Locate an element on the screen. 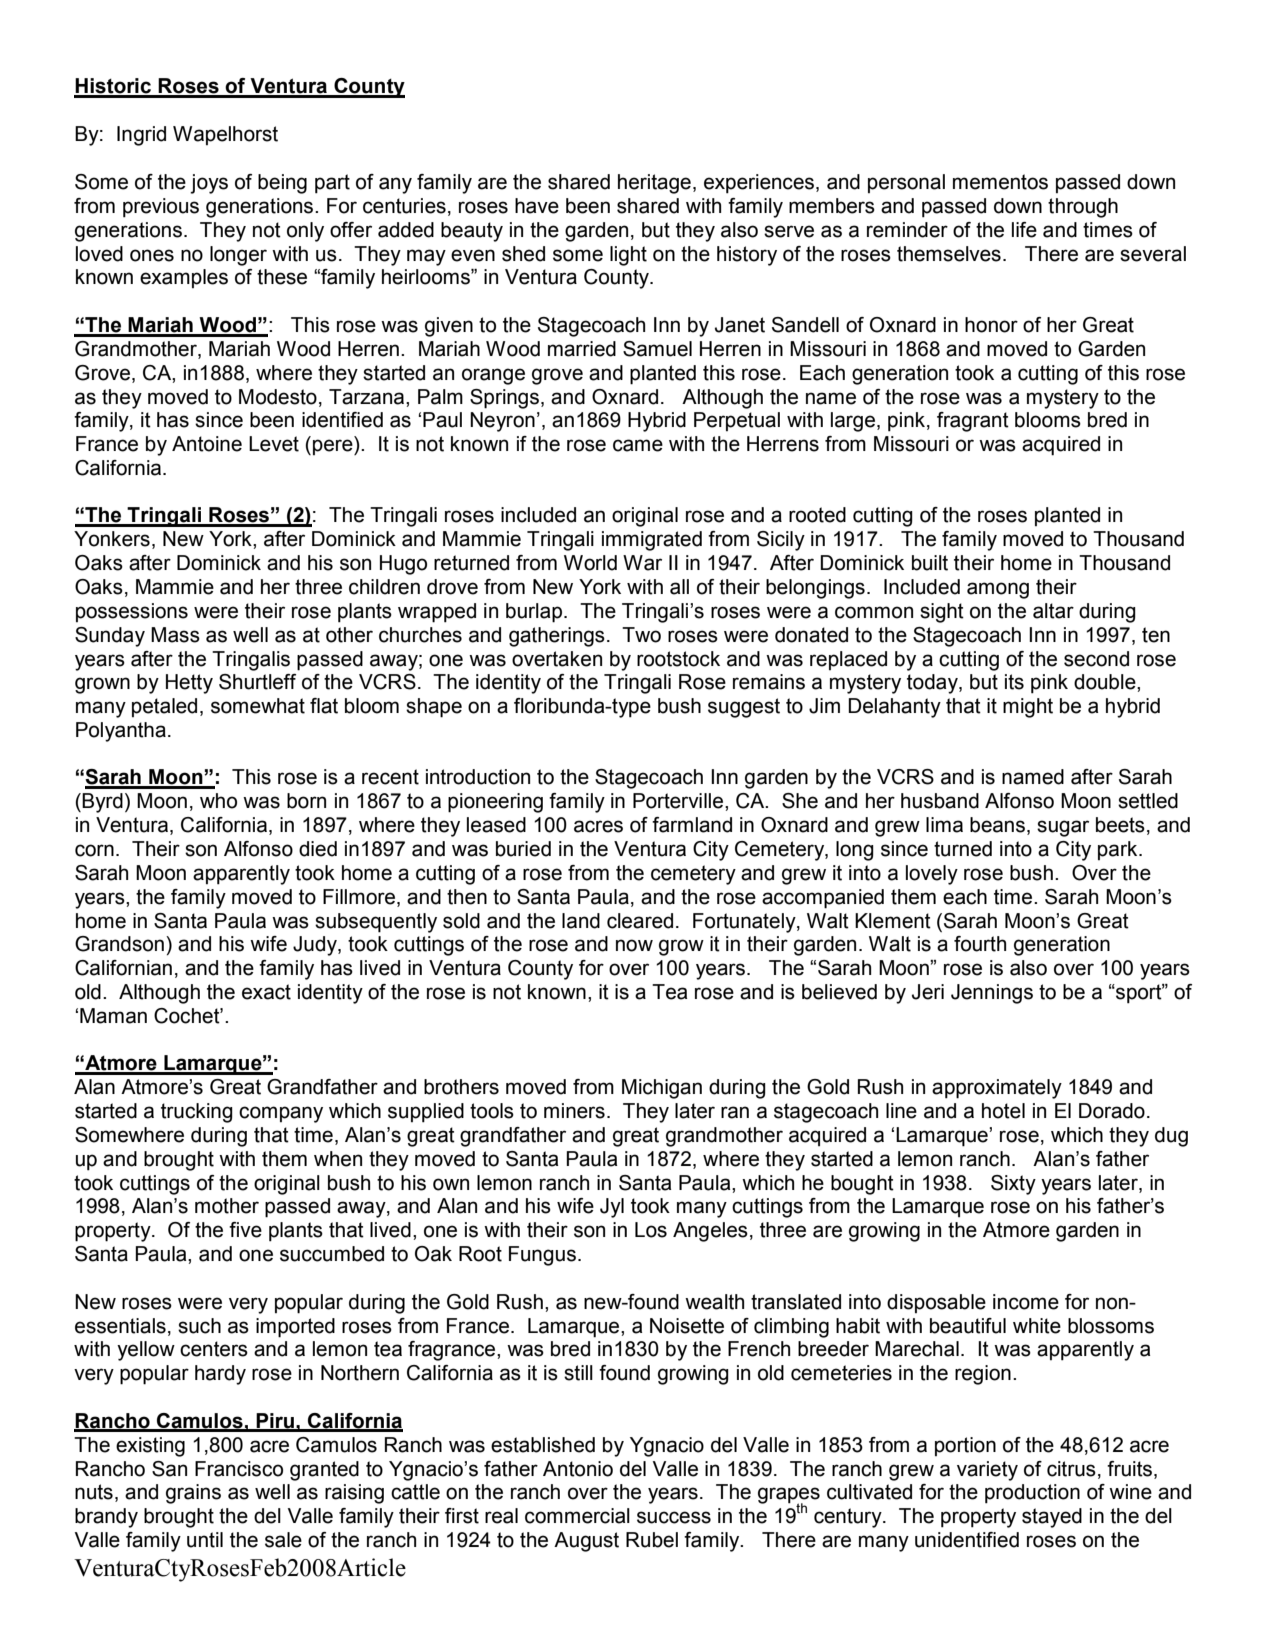 This screenshot has width=1268, height=1641. approximately is located at coordinates (997, 1089).
